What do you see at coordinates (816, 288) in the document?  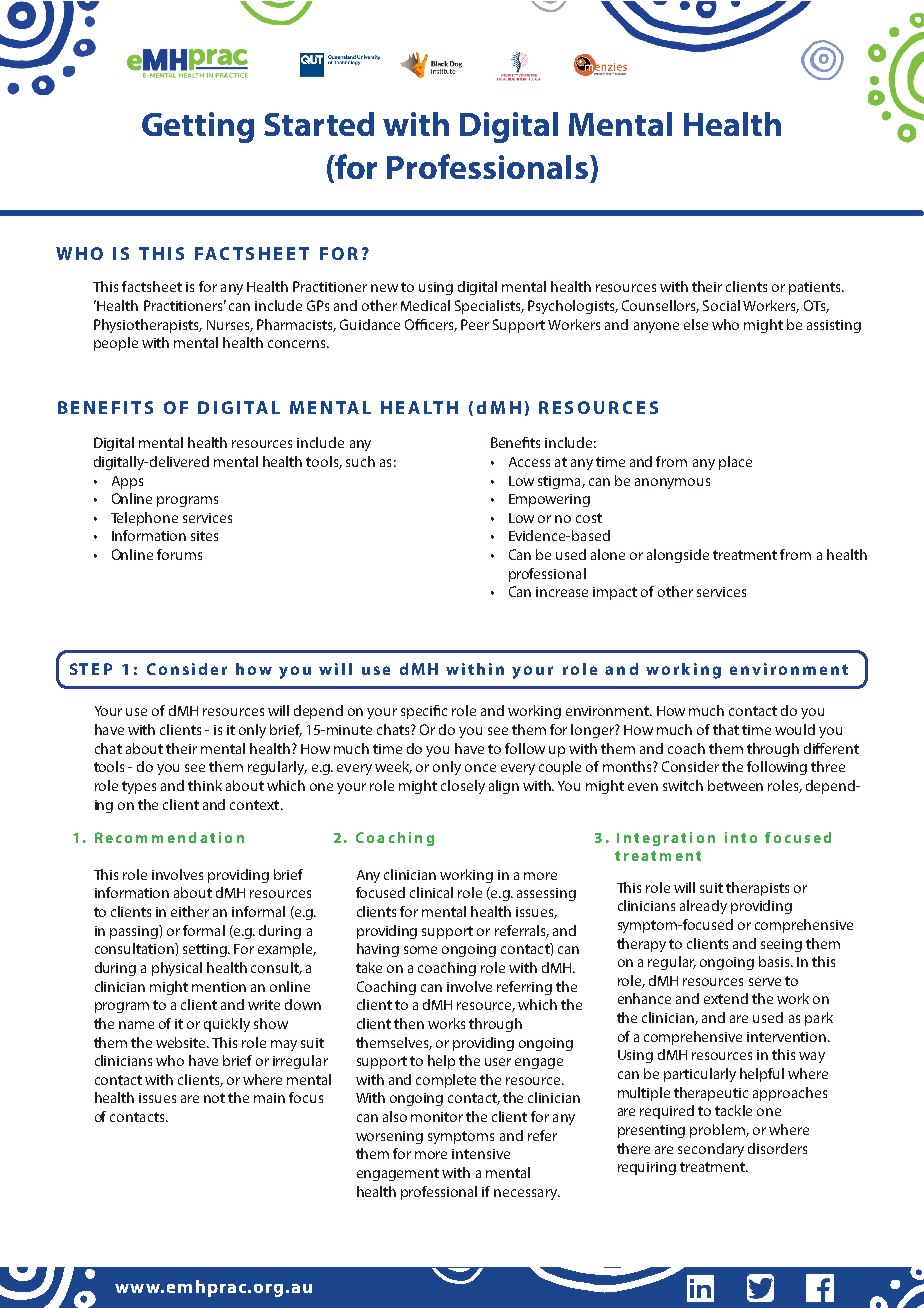 I see `patients` at bounding box center [816, 288].
